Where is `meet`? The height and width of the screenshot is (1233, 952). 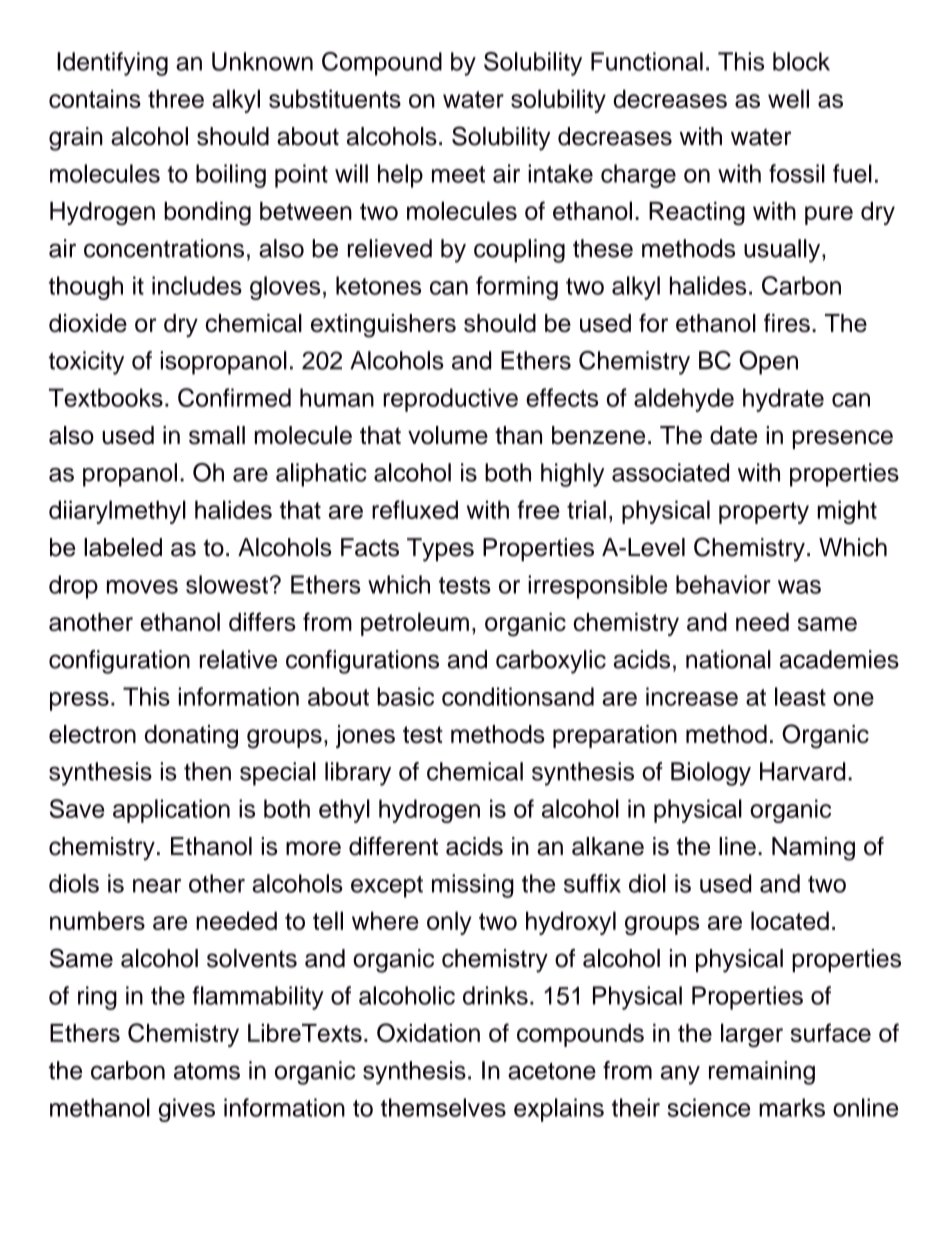 meet is located at coordinates (458, 174).
